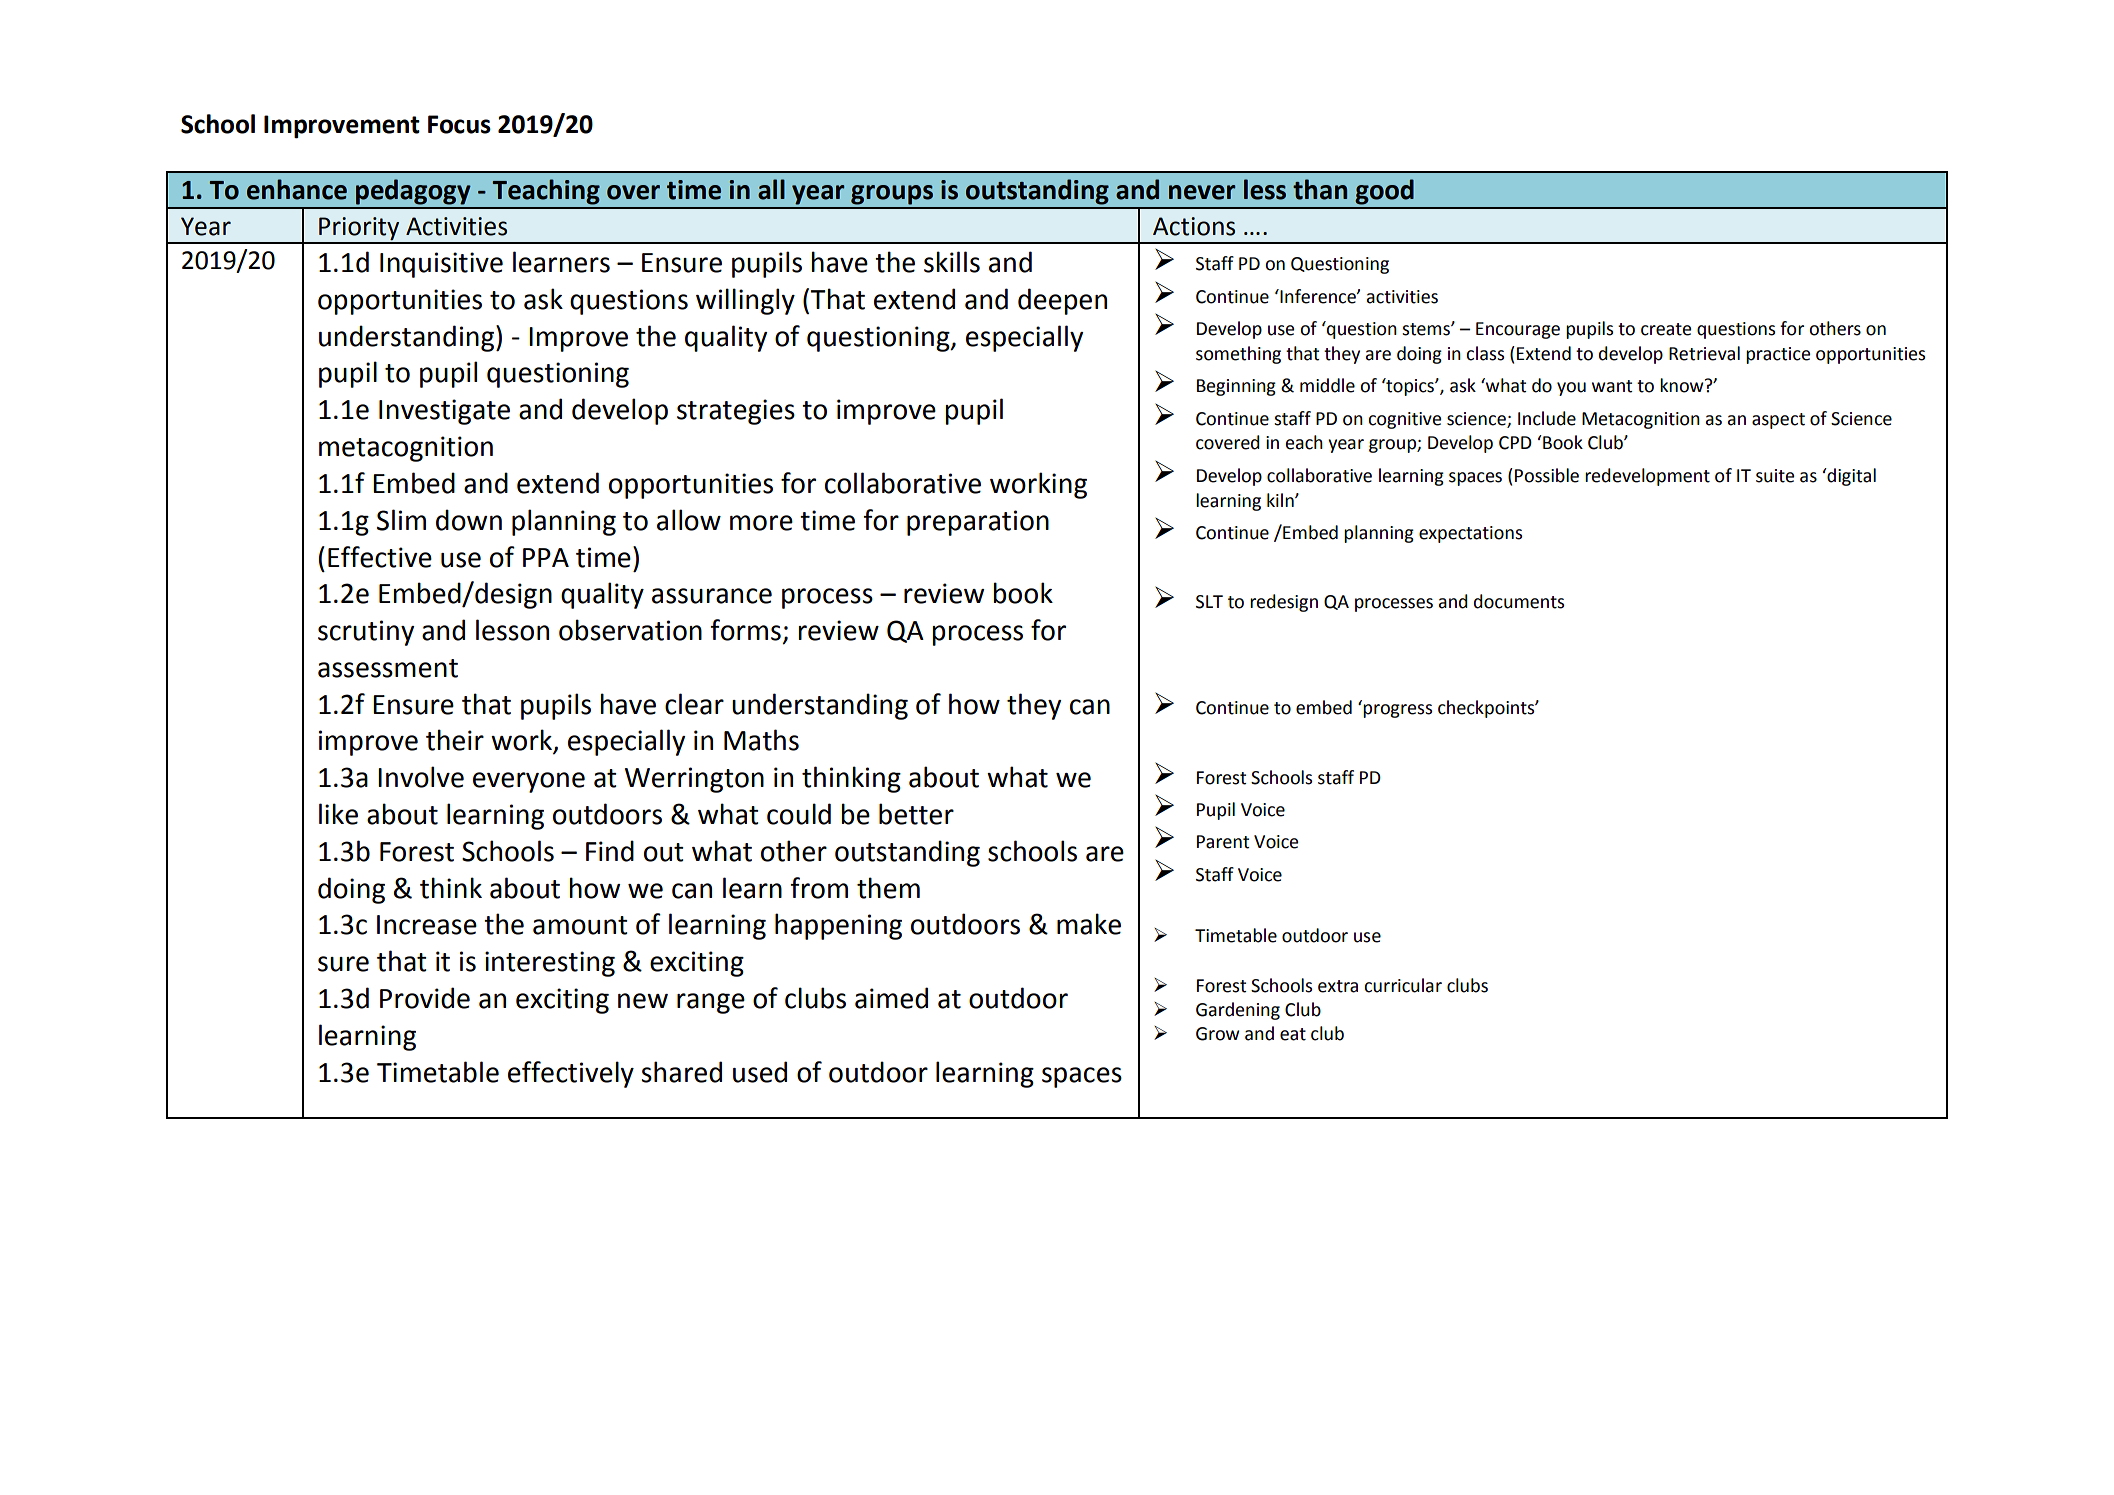 This image has width=2114, height=1495. Describe the element at coordinates (1519, 601) in the image. I see `documents` at that location.
